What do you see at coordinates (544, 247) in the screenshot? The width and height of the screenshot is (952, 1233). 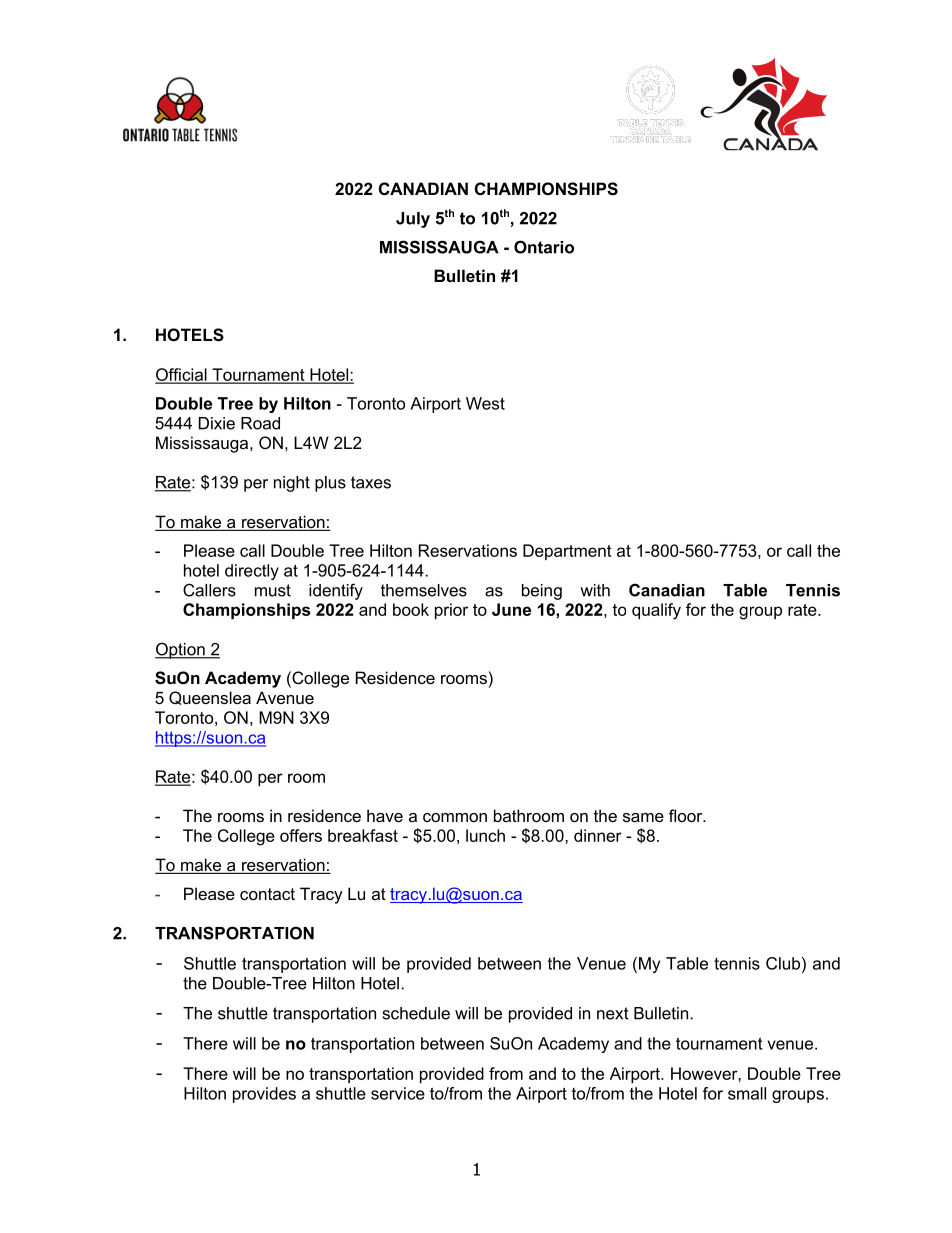 I see `Ontario` at bounding box center [544, 247].
